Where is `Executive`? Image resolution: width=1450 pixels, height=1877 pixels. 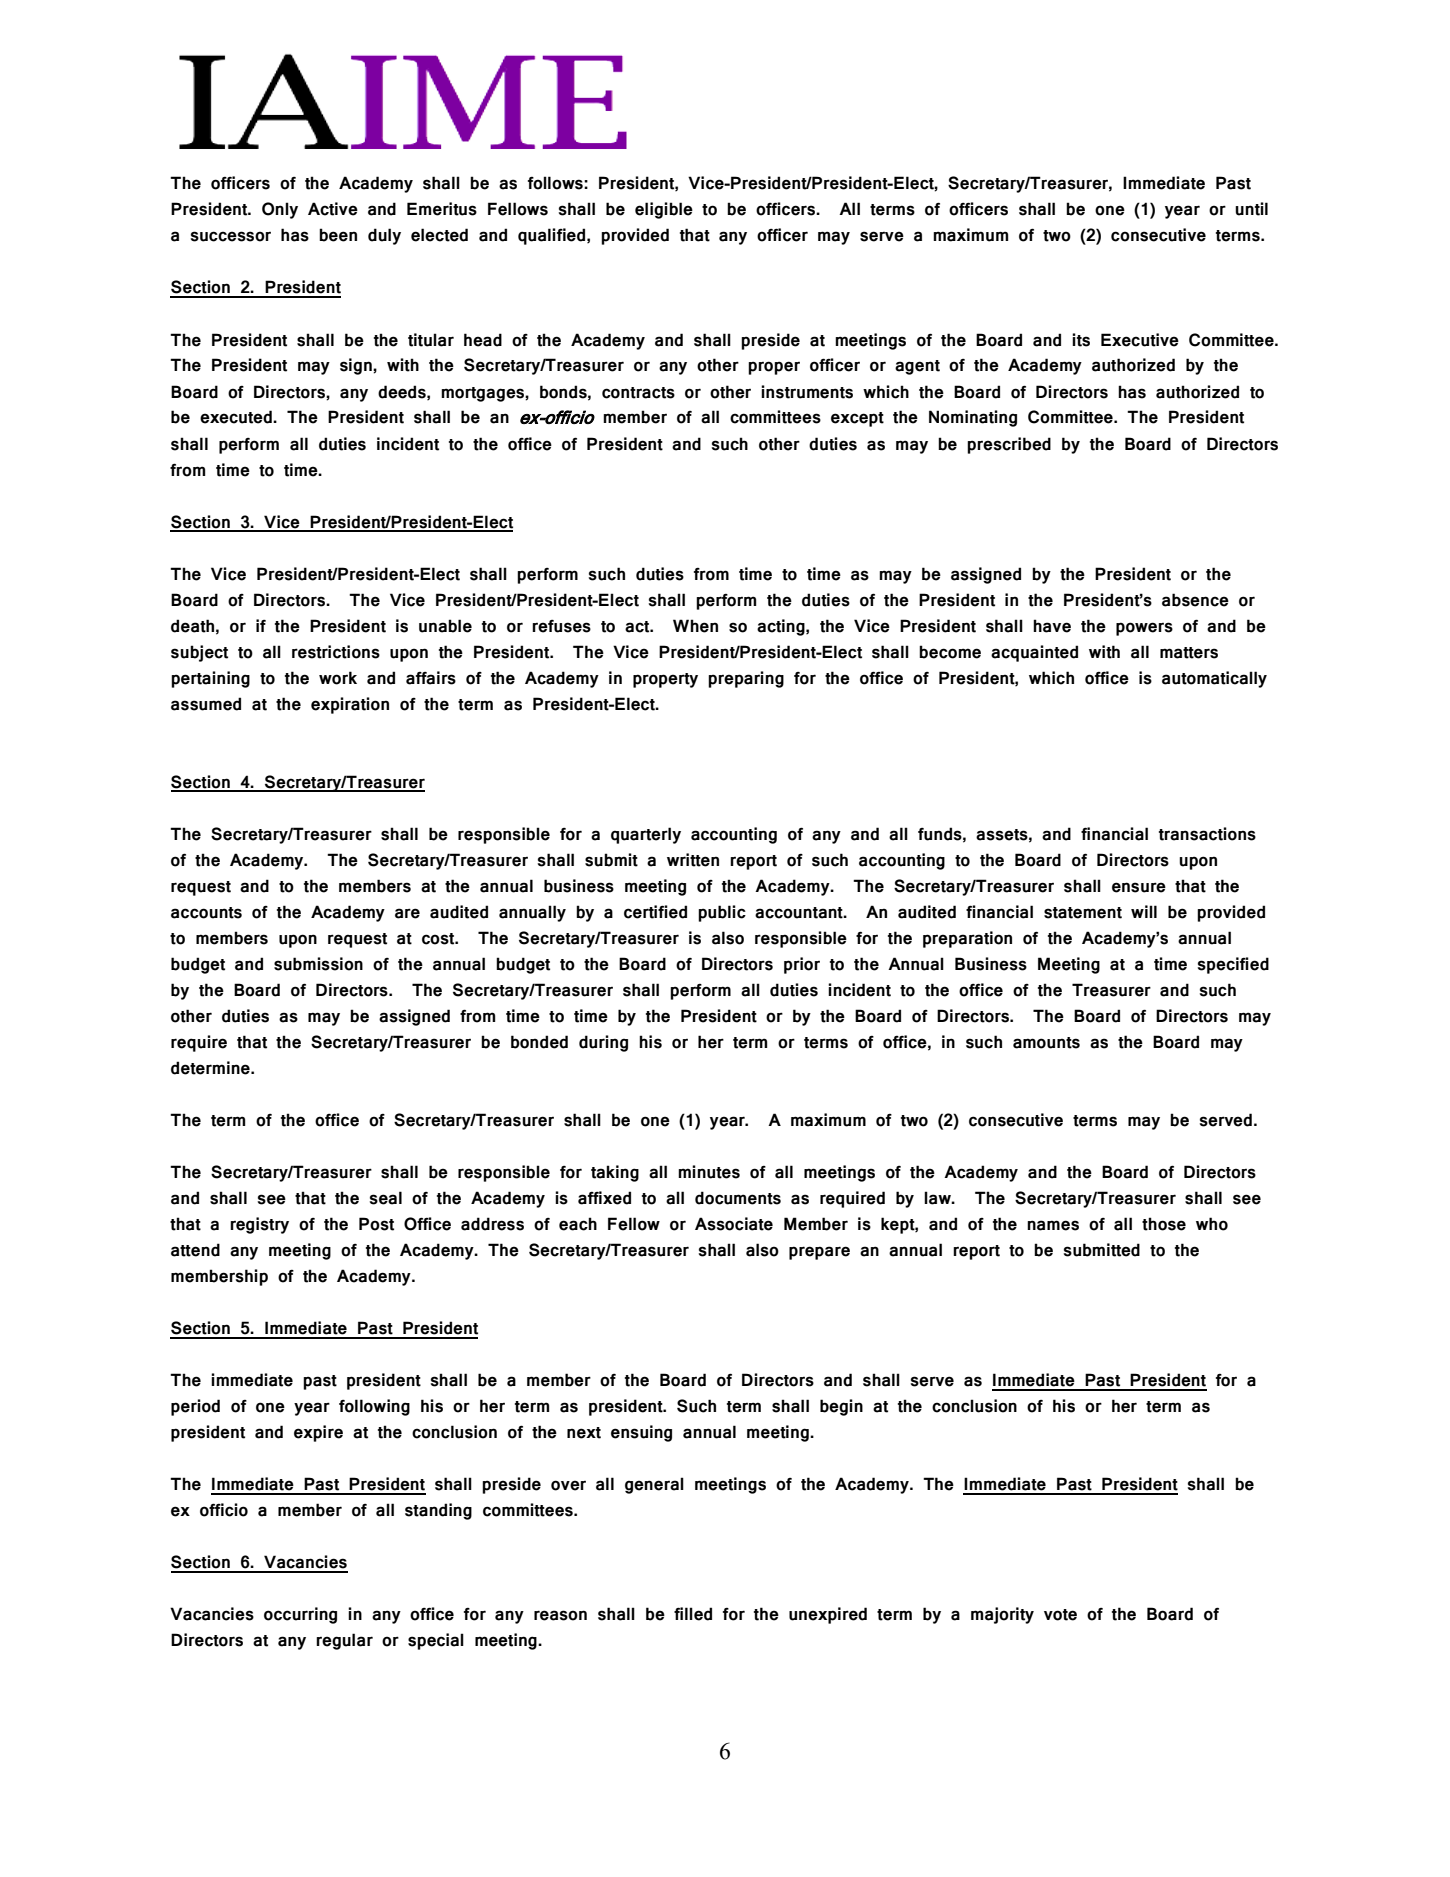 Executive is located at coordinates (1140, 340).
